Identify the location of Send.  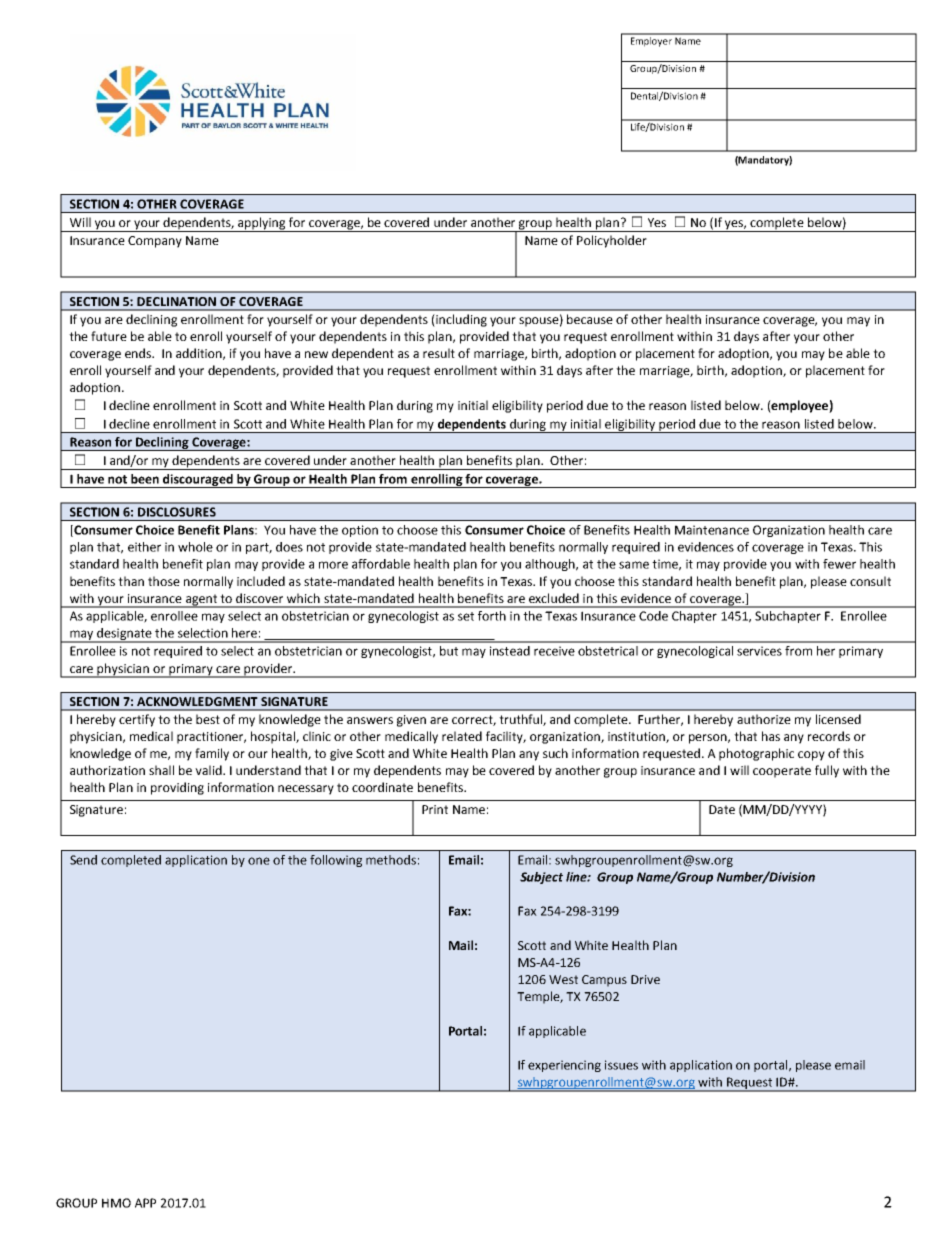
(83, 860).
